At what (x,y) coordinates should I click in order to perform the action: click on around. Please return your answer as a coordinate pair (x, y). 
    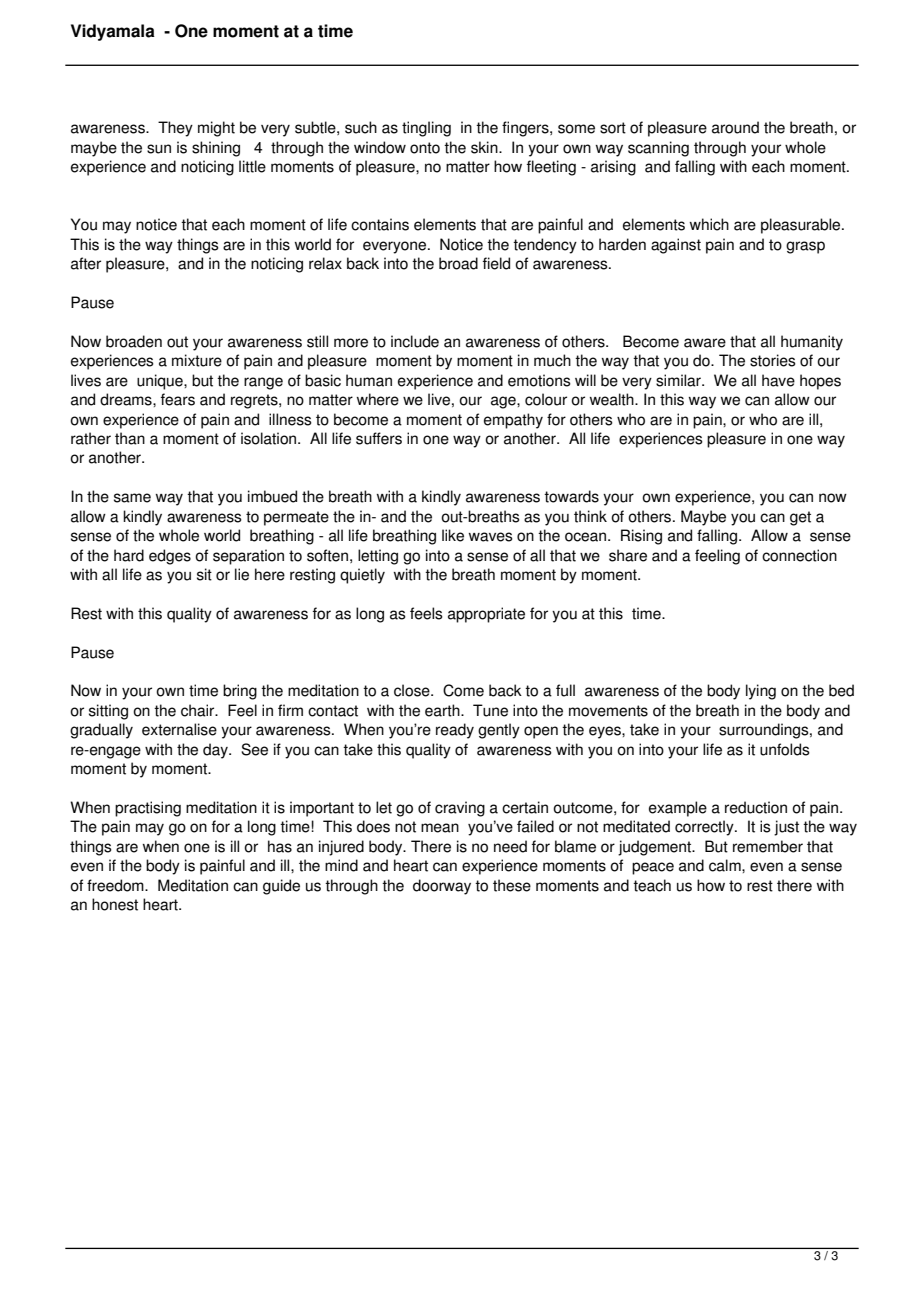
    Looking at the image, I should click on (735, 127).
